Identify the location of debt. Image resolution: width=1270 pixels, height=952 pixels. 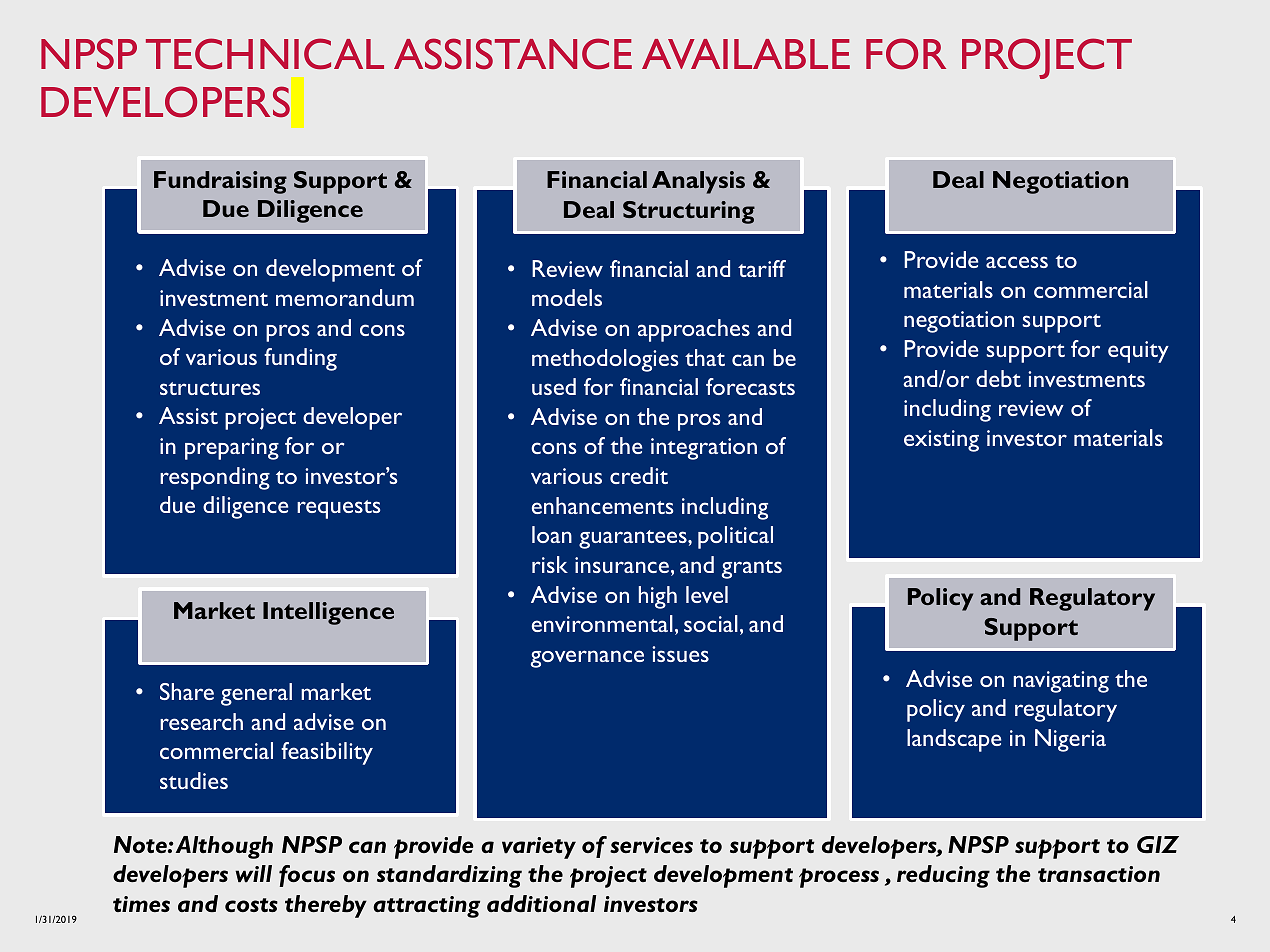
(998, 378).
